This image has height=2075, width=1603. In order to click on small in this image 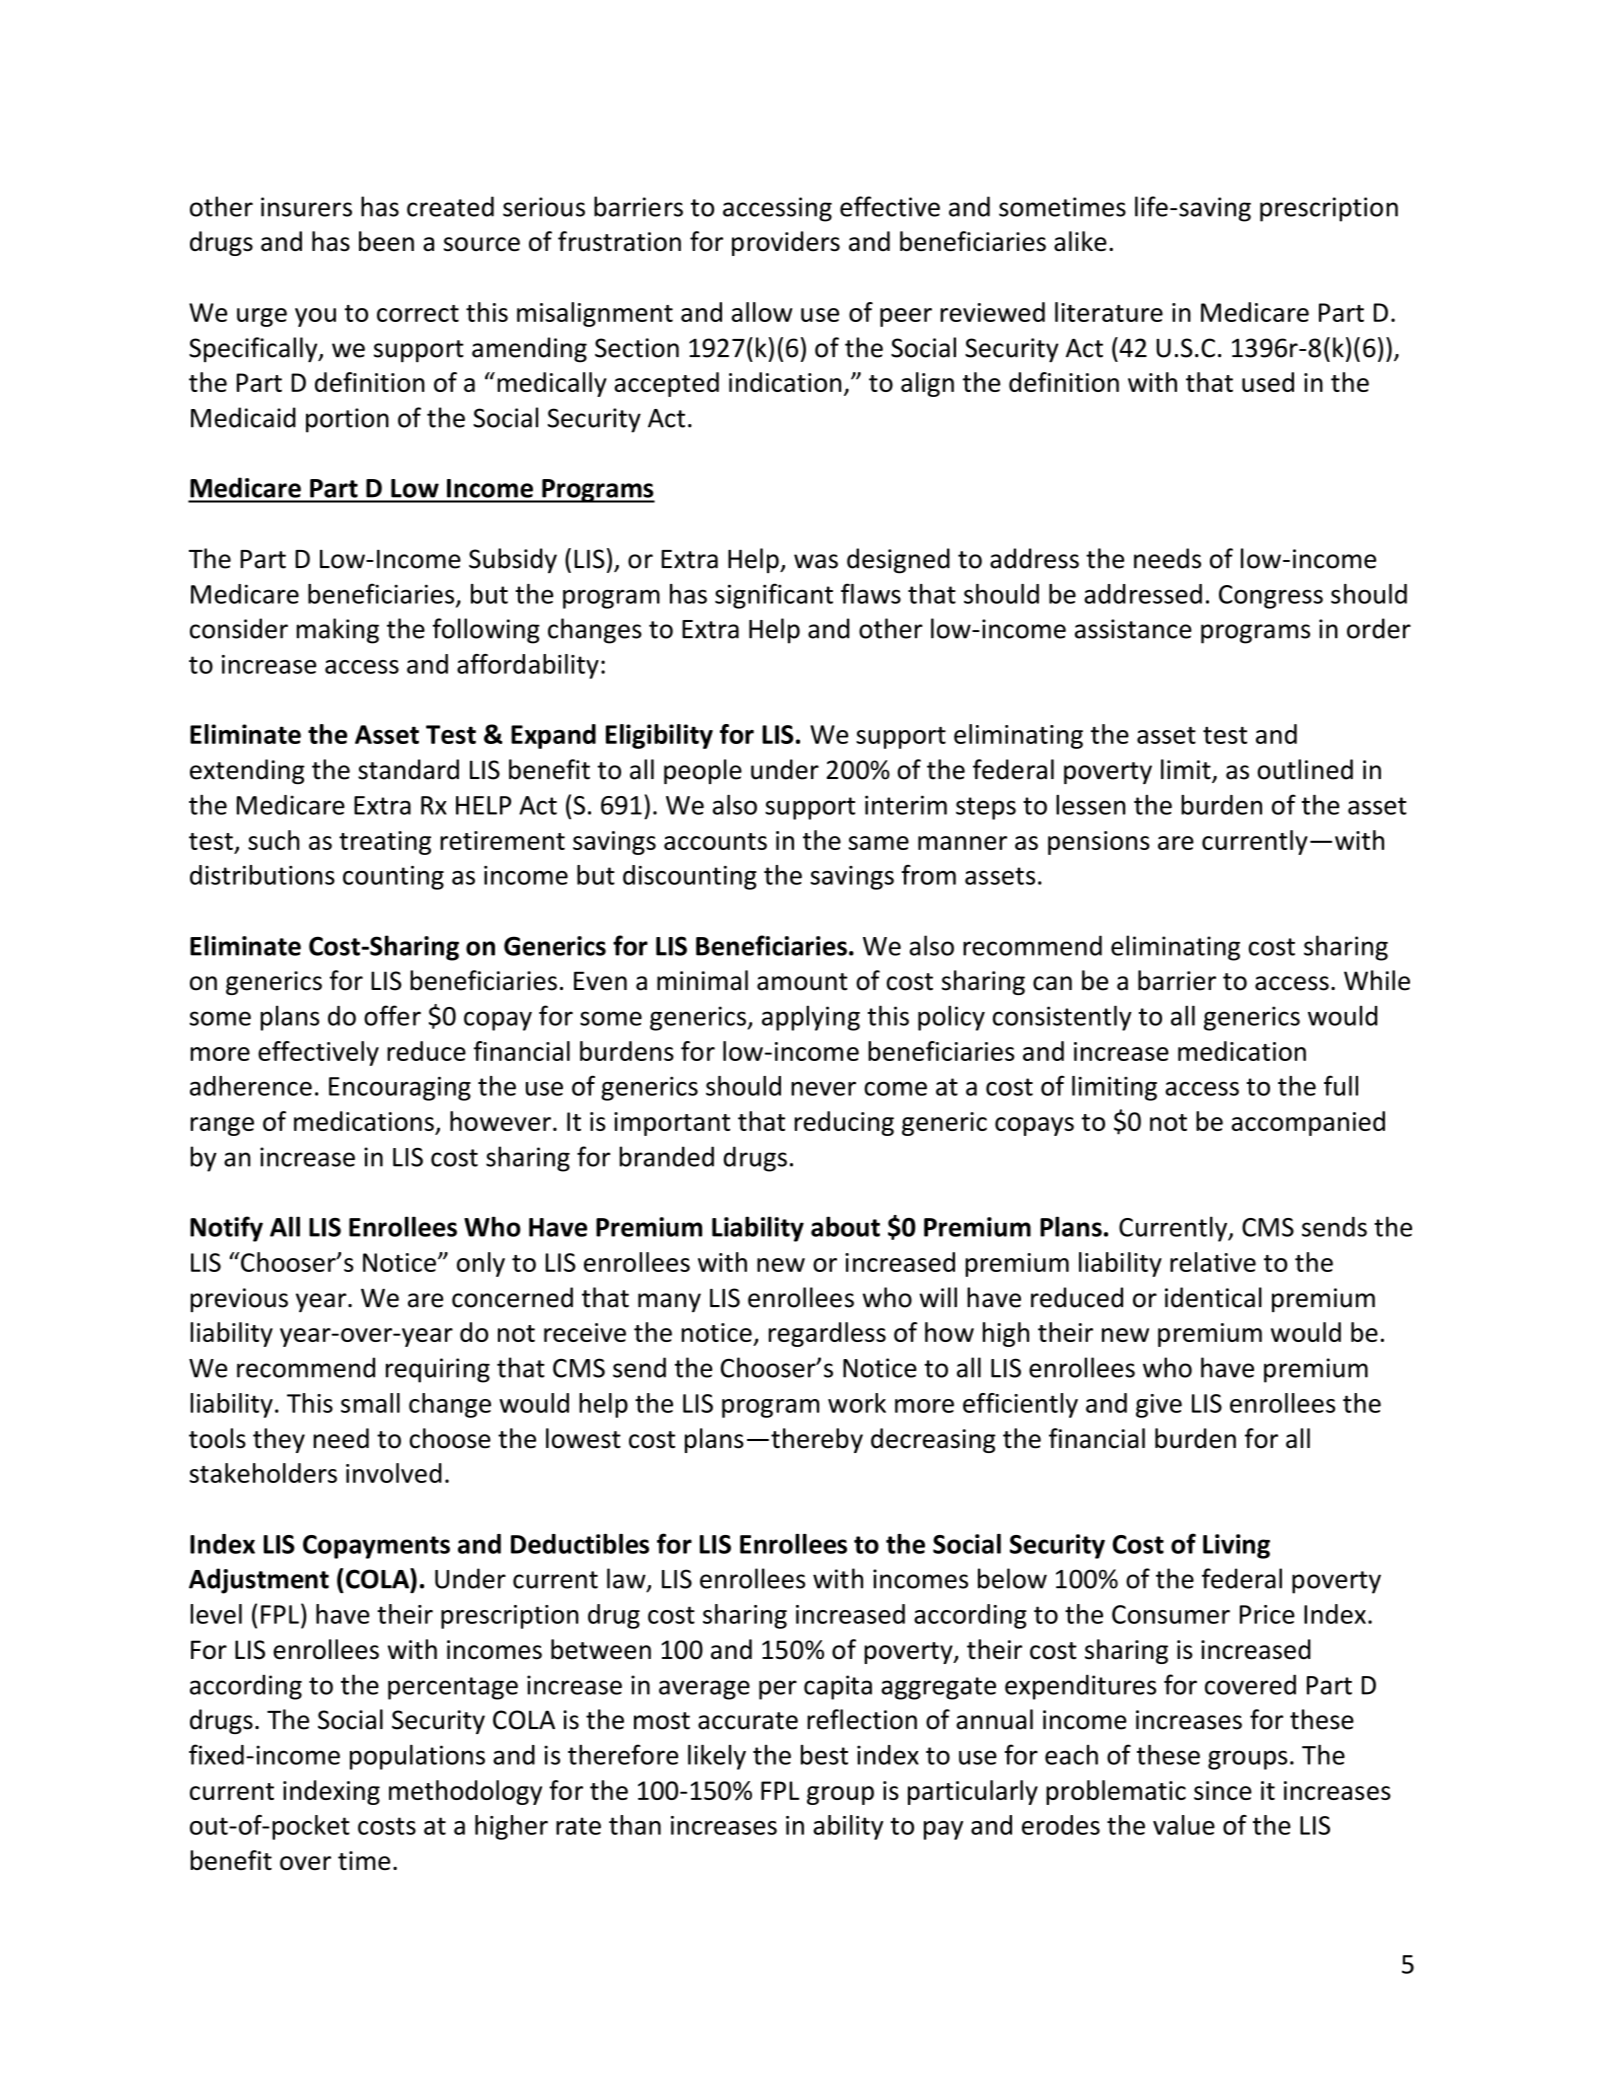, I will do `click(370, 1403)`.
